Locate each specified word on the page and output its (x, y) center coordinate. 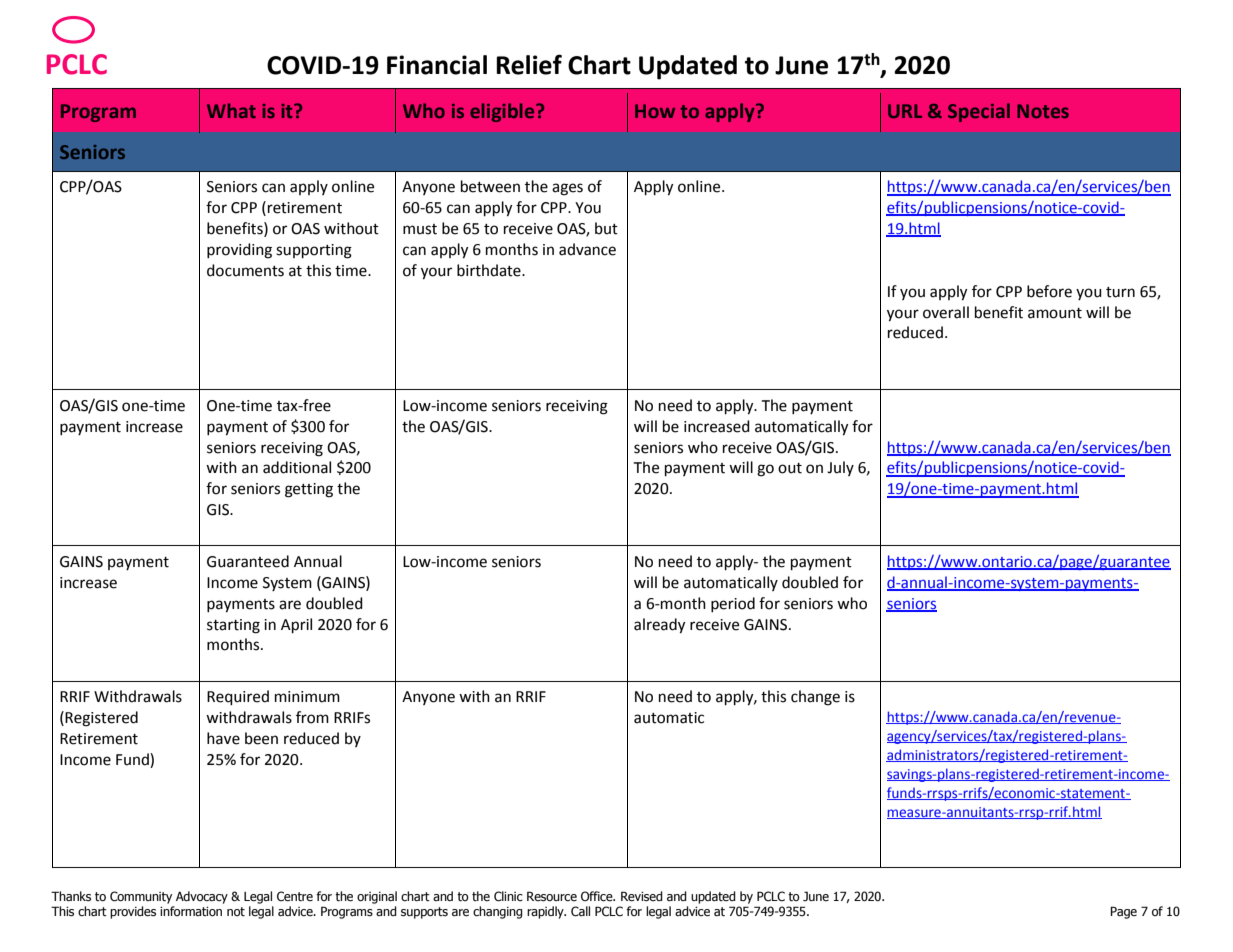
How (655, 111)
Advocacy (202, 897)
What (231, 110)
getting (309, 490)
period (733, 604)
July (840, 468)
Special (979, 112)
